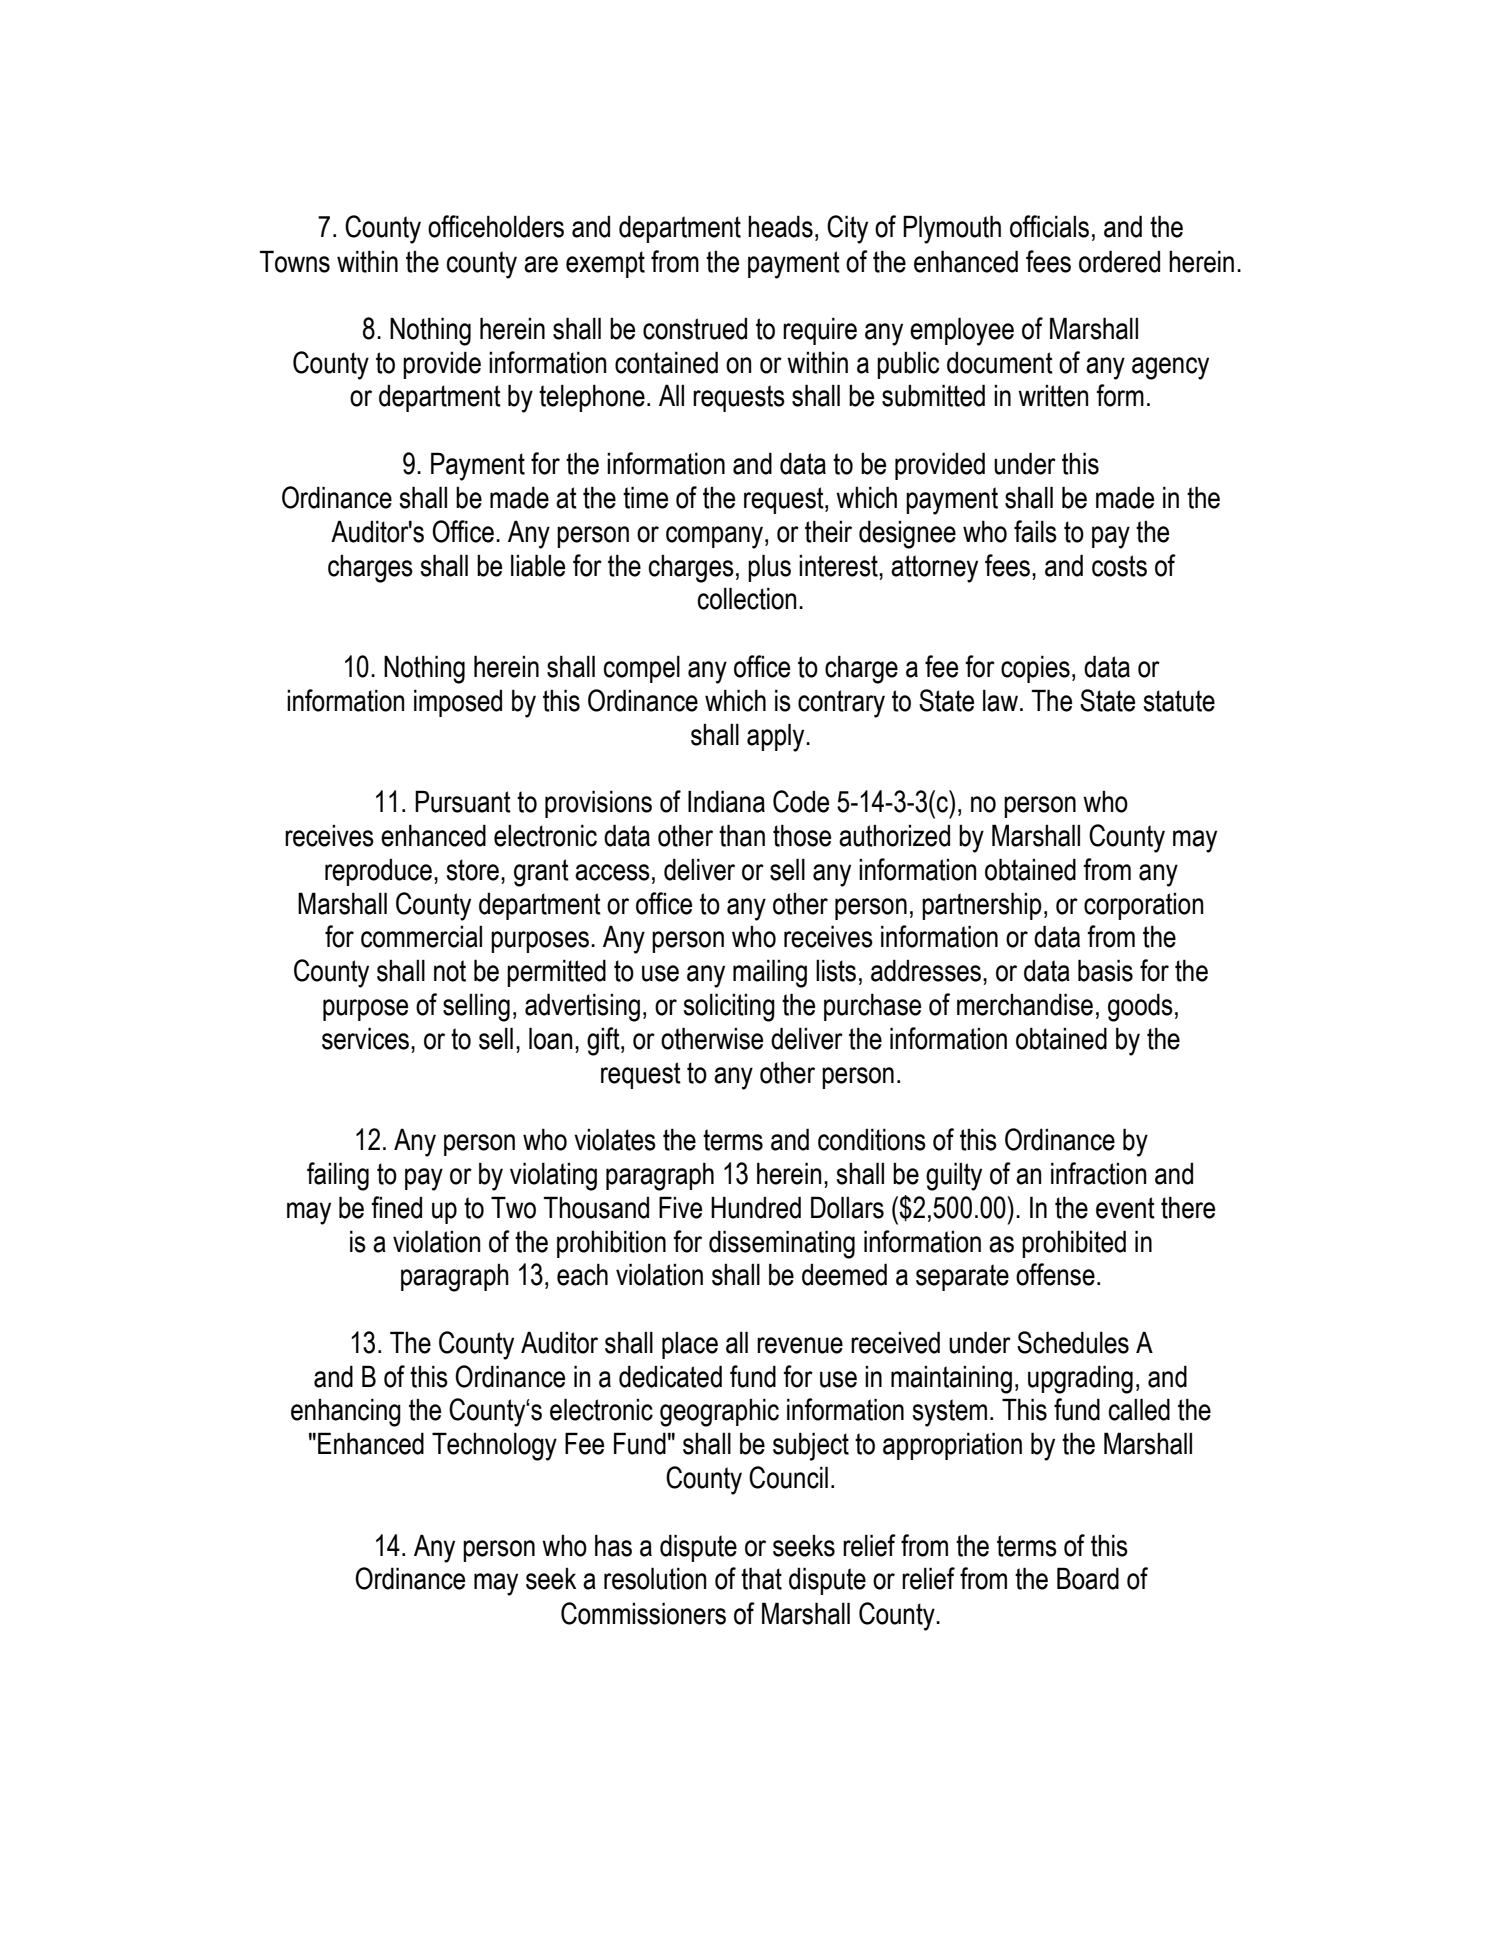 The image size is (1502, 1944). I want to click on Towns, so click(295, 261).
